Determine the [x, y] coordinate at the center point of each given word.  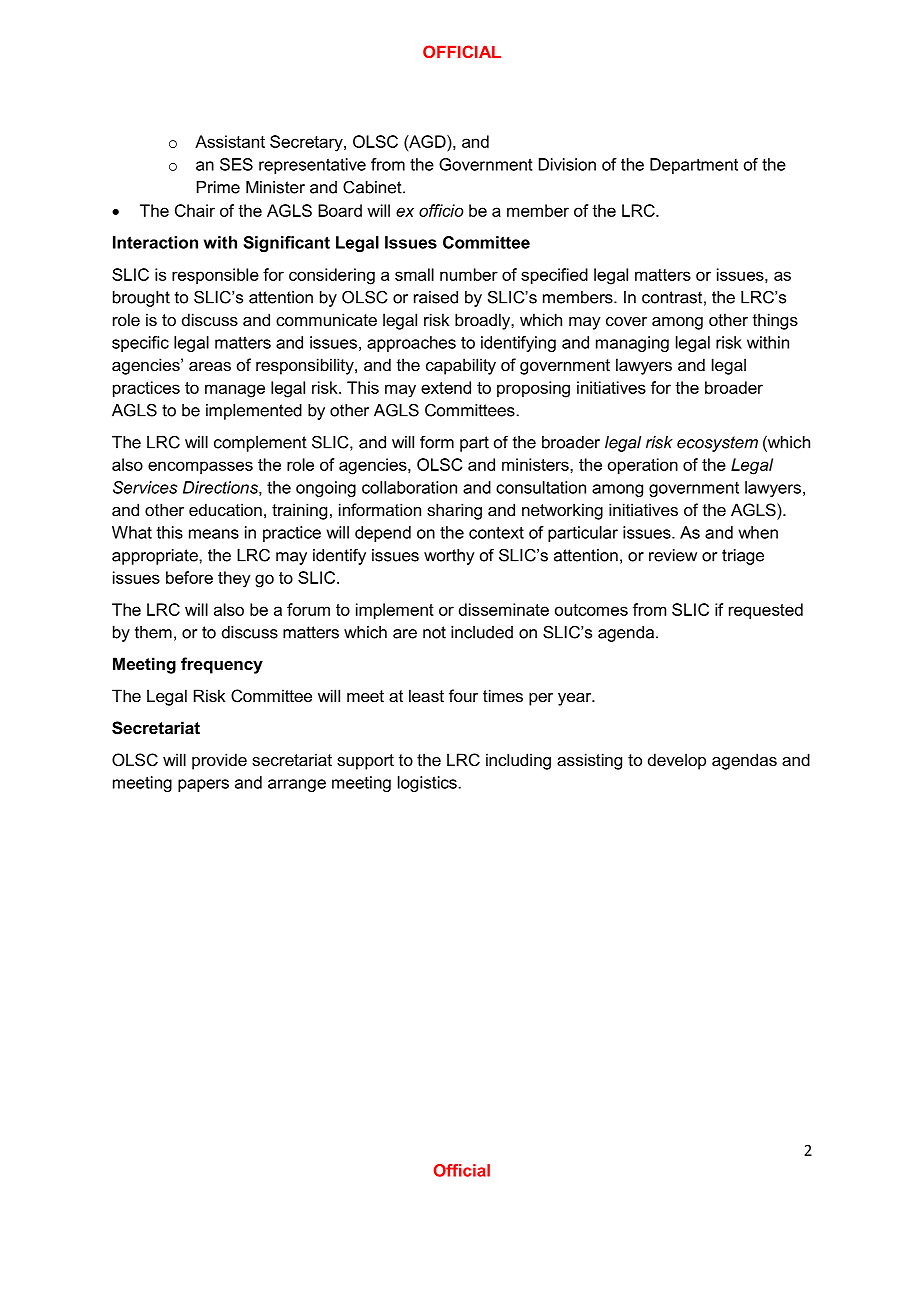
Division [567, 164]
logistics [427, 784]
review [673, 555]
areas [210, 366]
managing [632, 344]
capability [461, 366]
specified [554, 276]
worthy [449, 557]
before [189, 577]
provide [219, 761]
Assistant [230, 141]
